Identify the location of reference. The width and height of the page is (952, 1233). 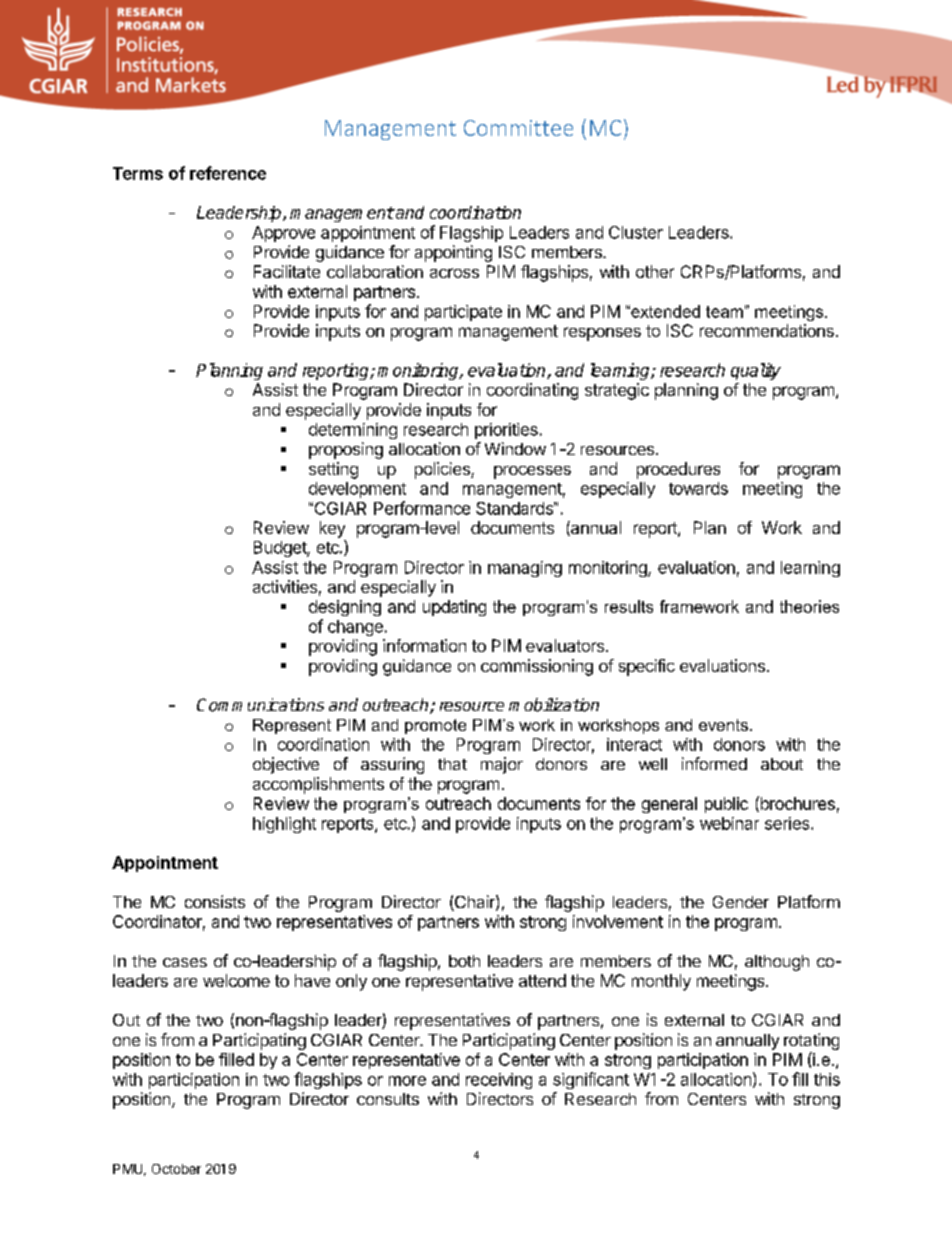
(228, 173).
